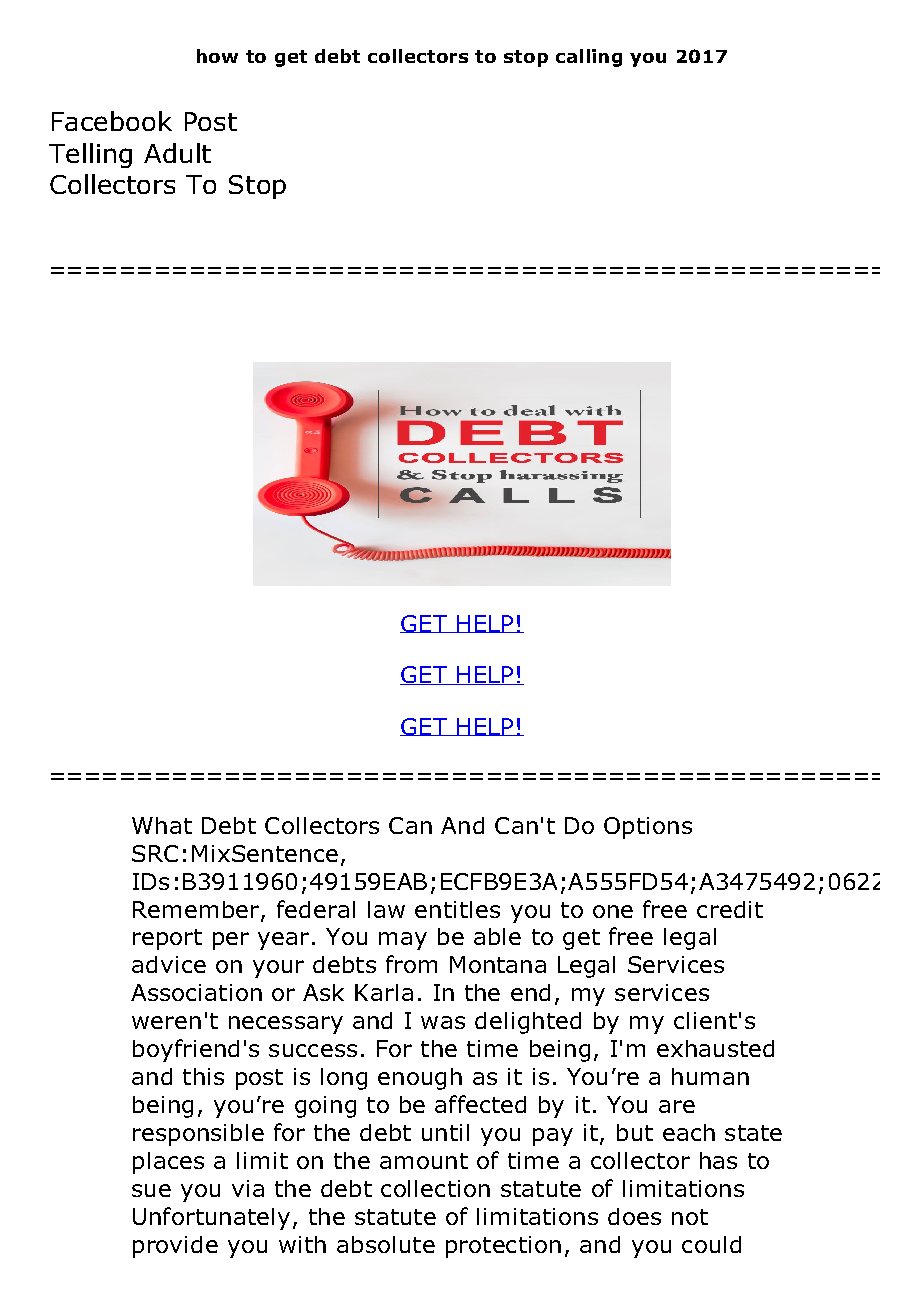  What do you see at coordinates (151, 1190) in the screenshot?
I see `sue` at bounding box center [151, 1190].
